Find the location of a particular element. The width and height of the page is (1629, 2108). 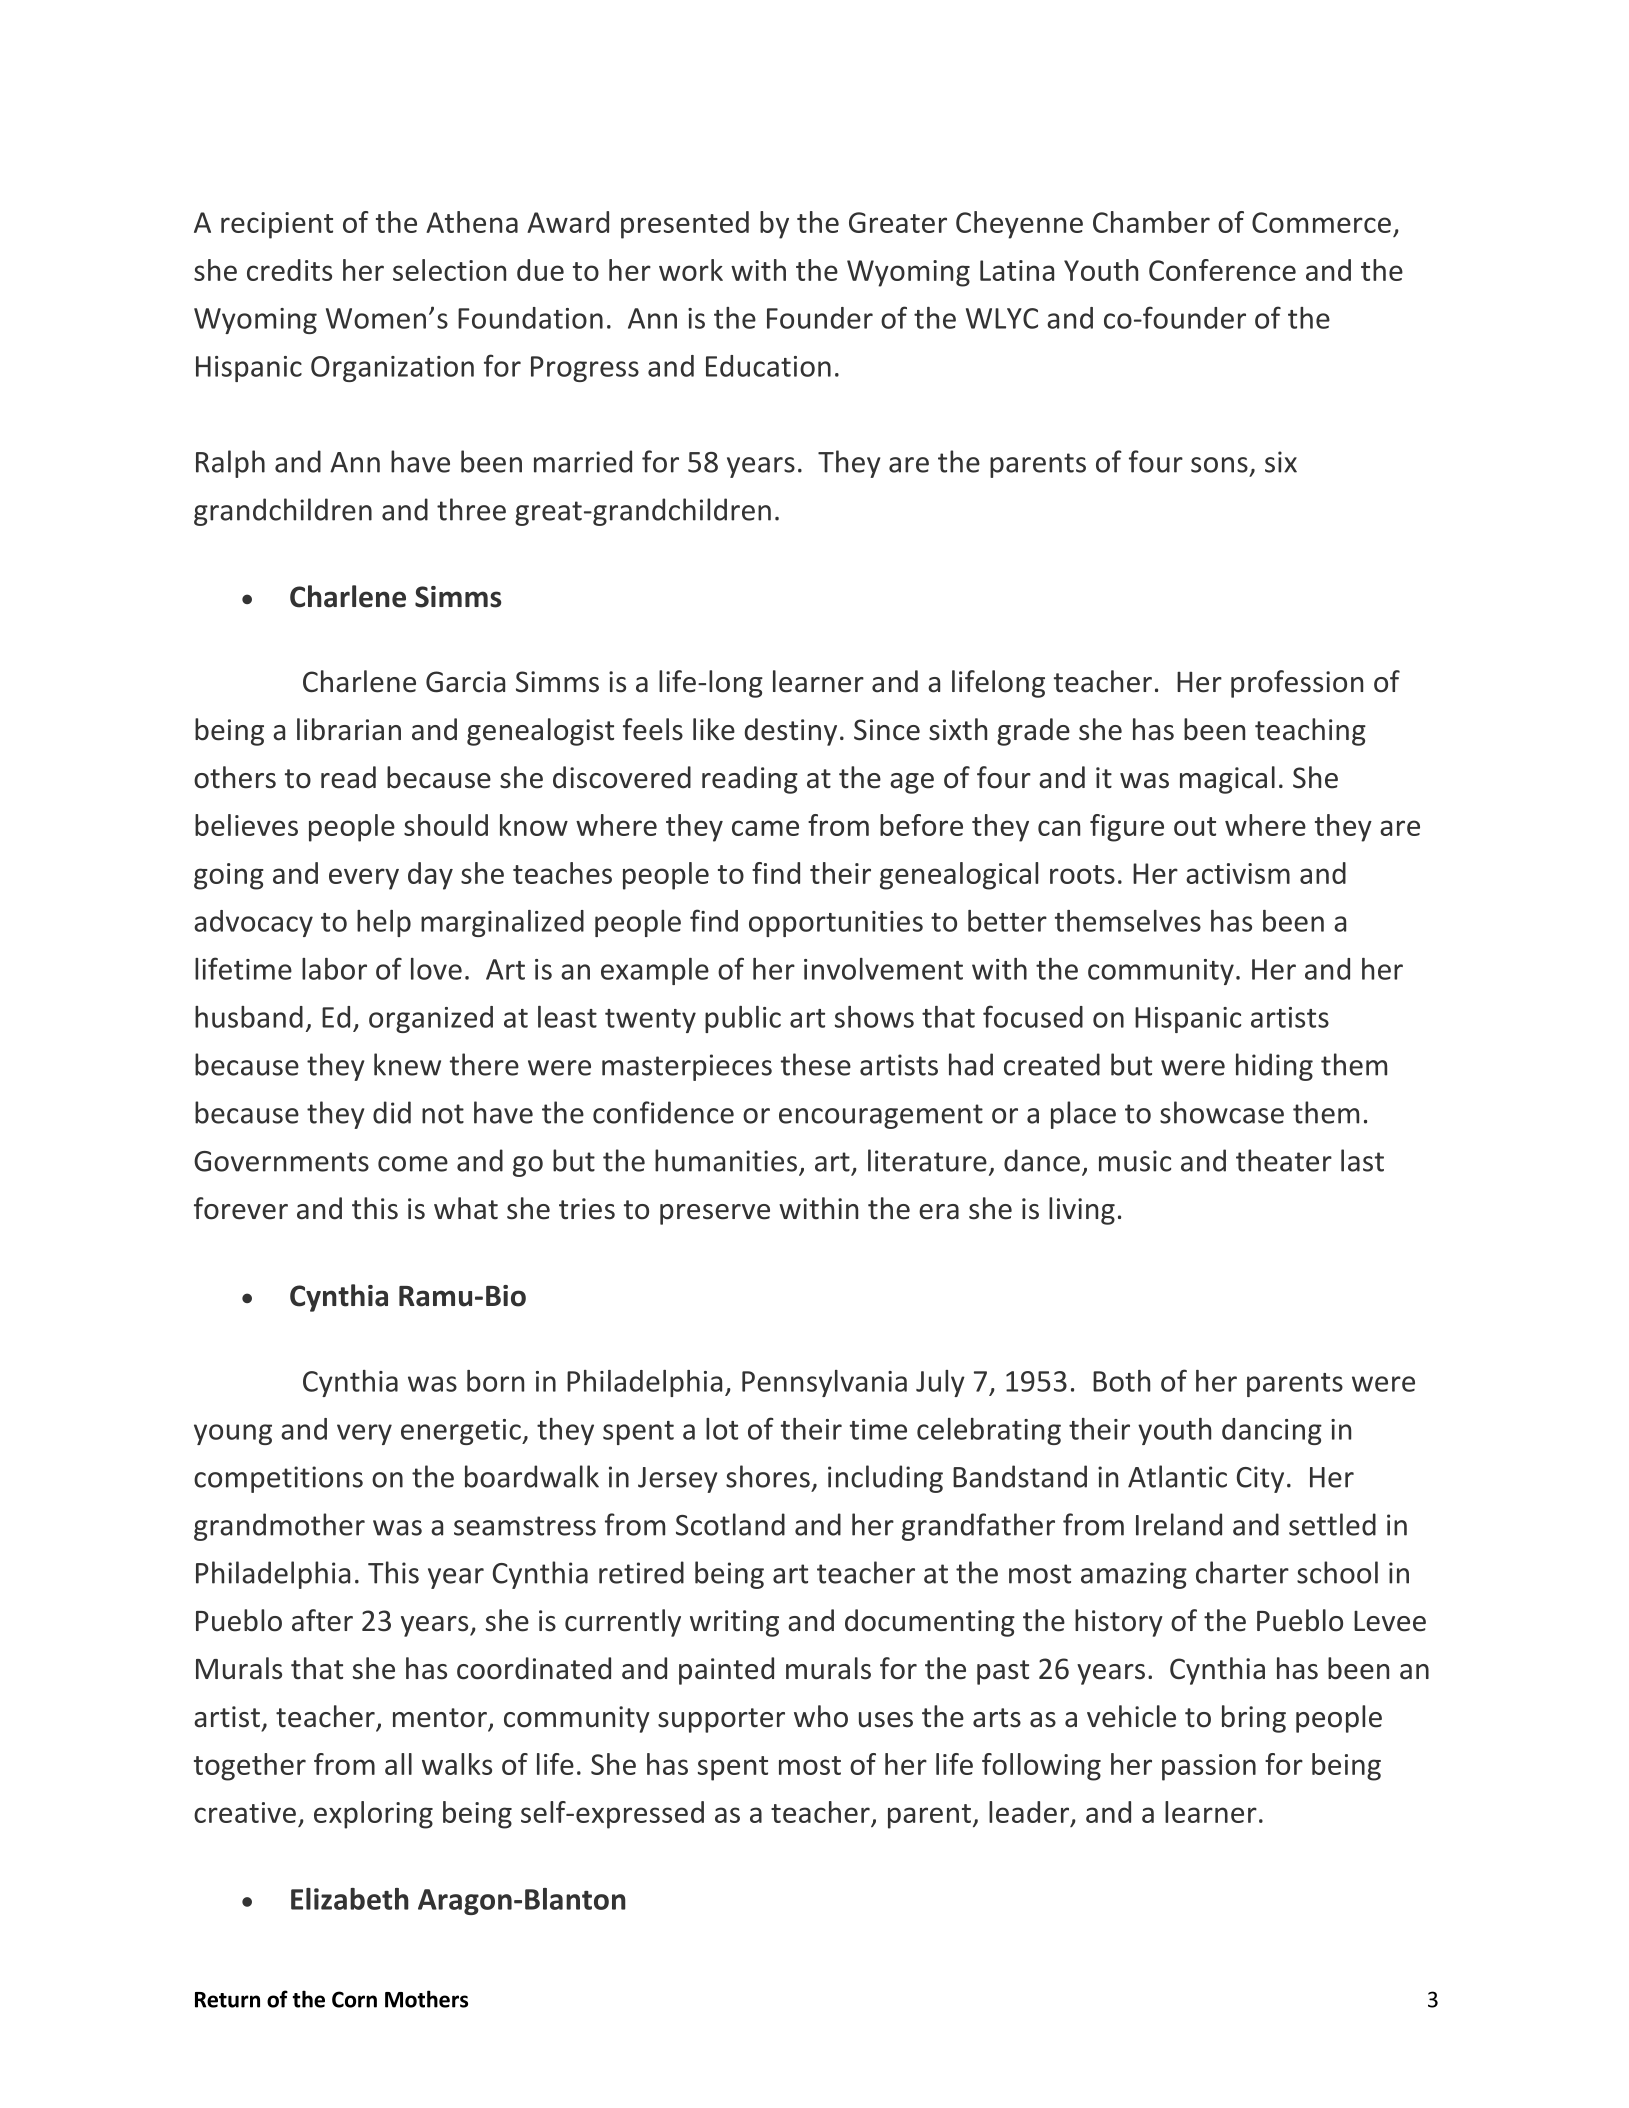

did is located at coordinates (392, 1112).
